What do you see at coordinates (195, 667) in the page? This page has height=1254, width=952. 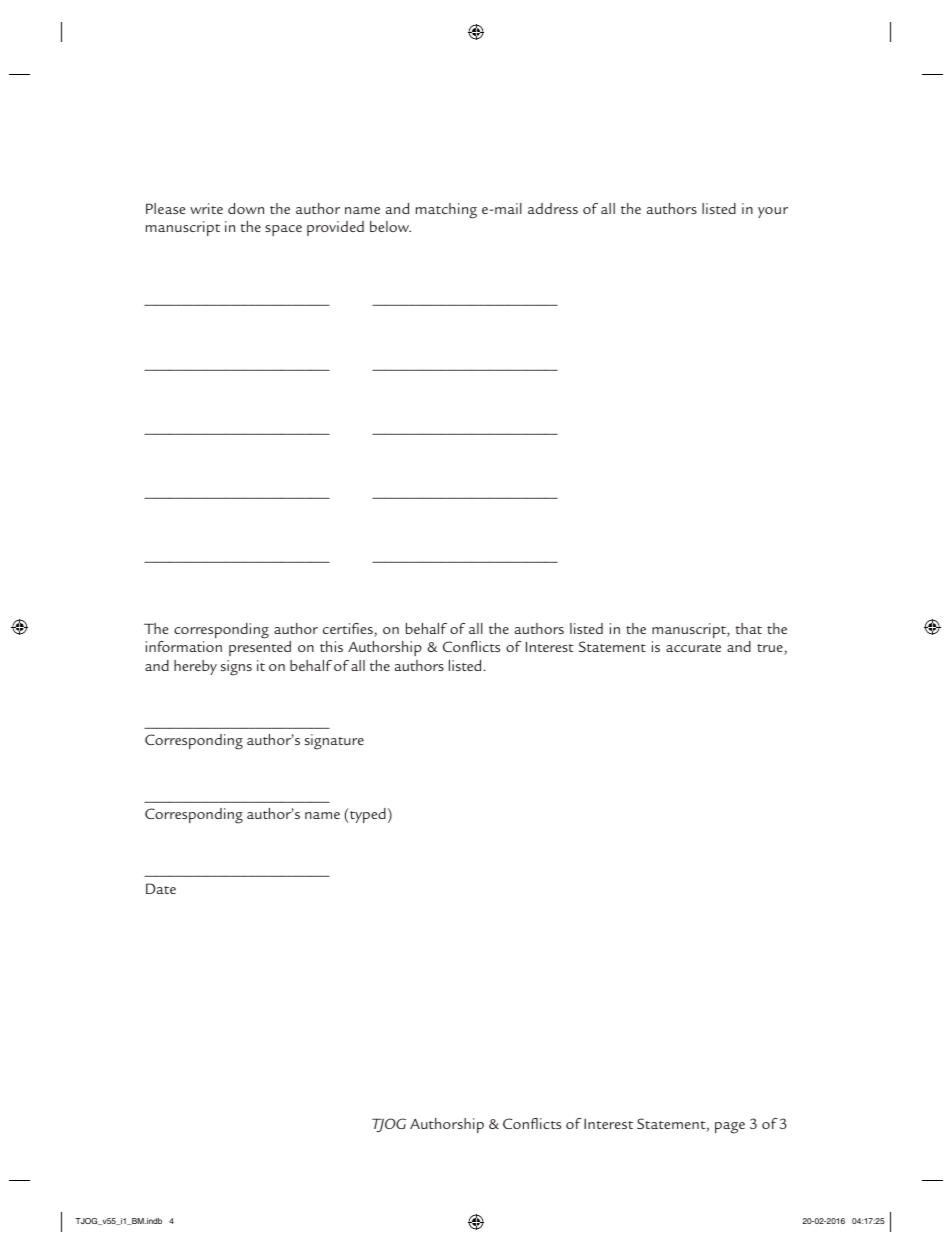 I see `hereby` at bounding box center [195, 667].
